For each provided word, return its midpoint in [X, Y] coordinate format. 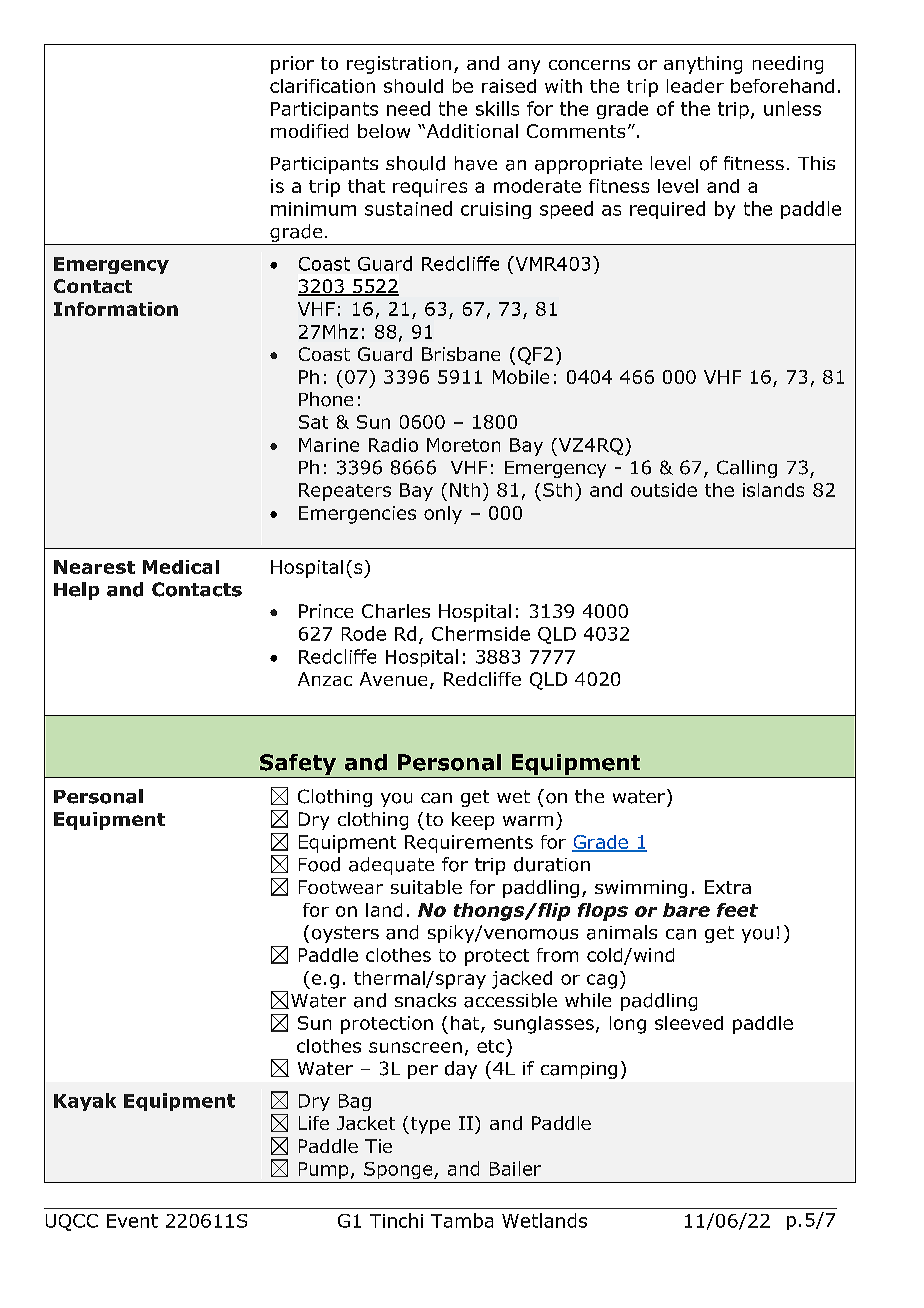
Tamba [462, 1220]
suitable [426, 887]
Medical [181, 567]
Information [116, 309]
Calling [747, 469]
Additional [471, 131]
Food [319, 864]
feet [737, 910]
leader [695, 86]
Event [132, 1221]
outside [664, 490]
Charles [396, 611]
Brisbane [461, 354]
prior [292, 65]
